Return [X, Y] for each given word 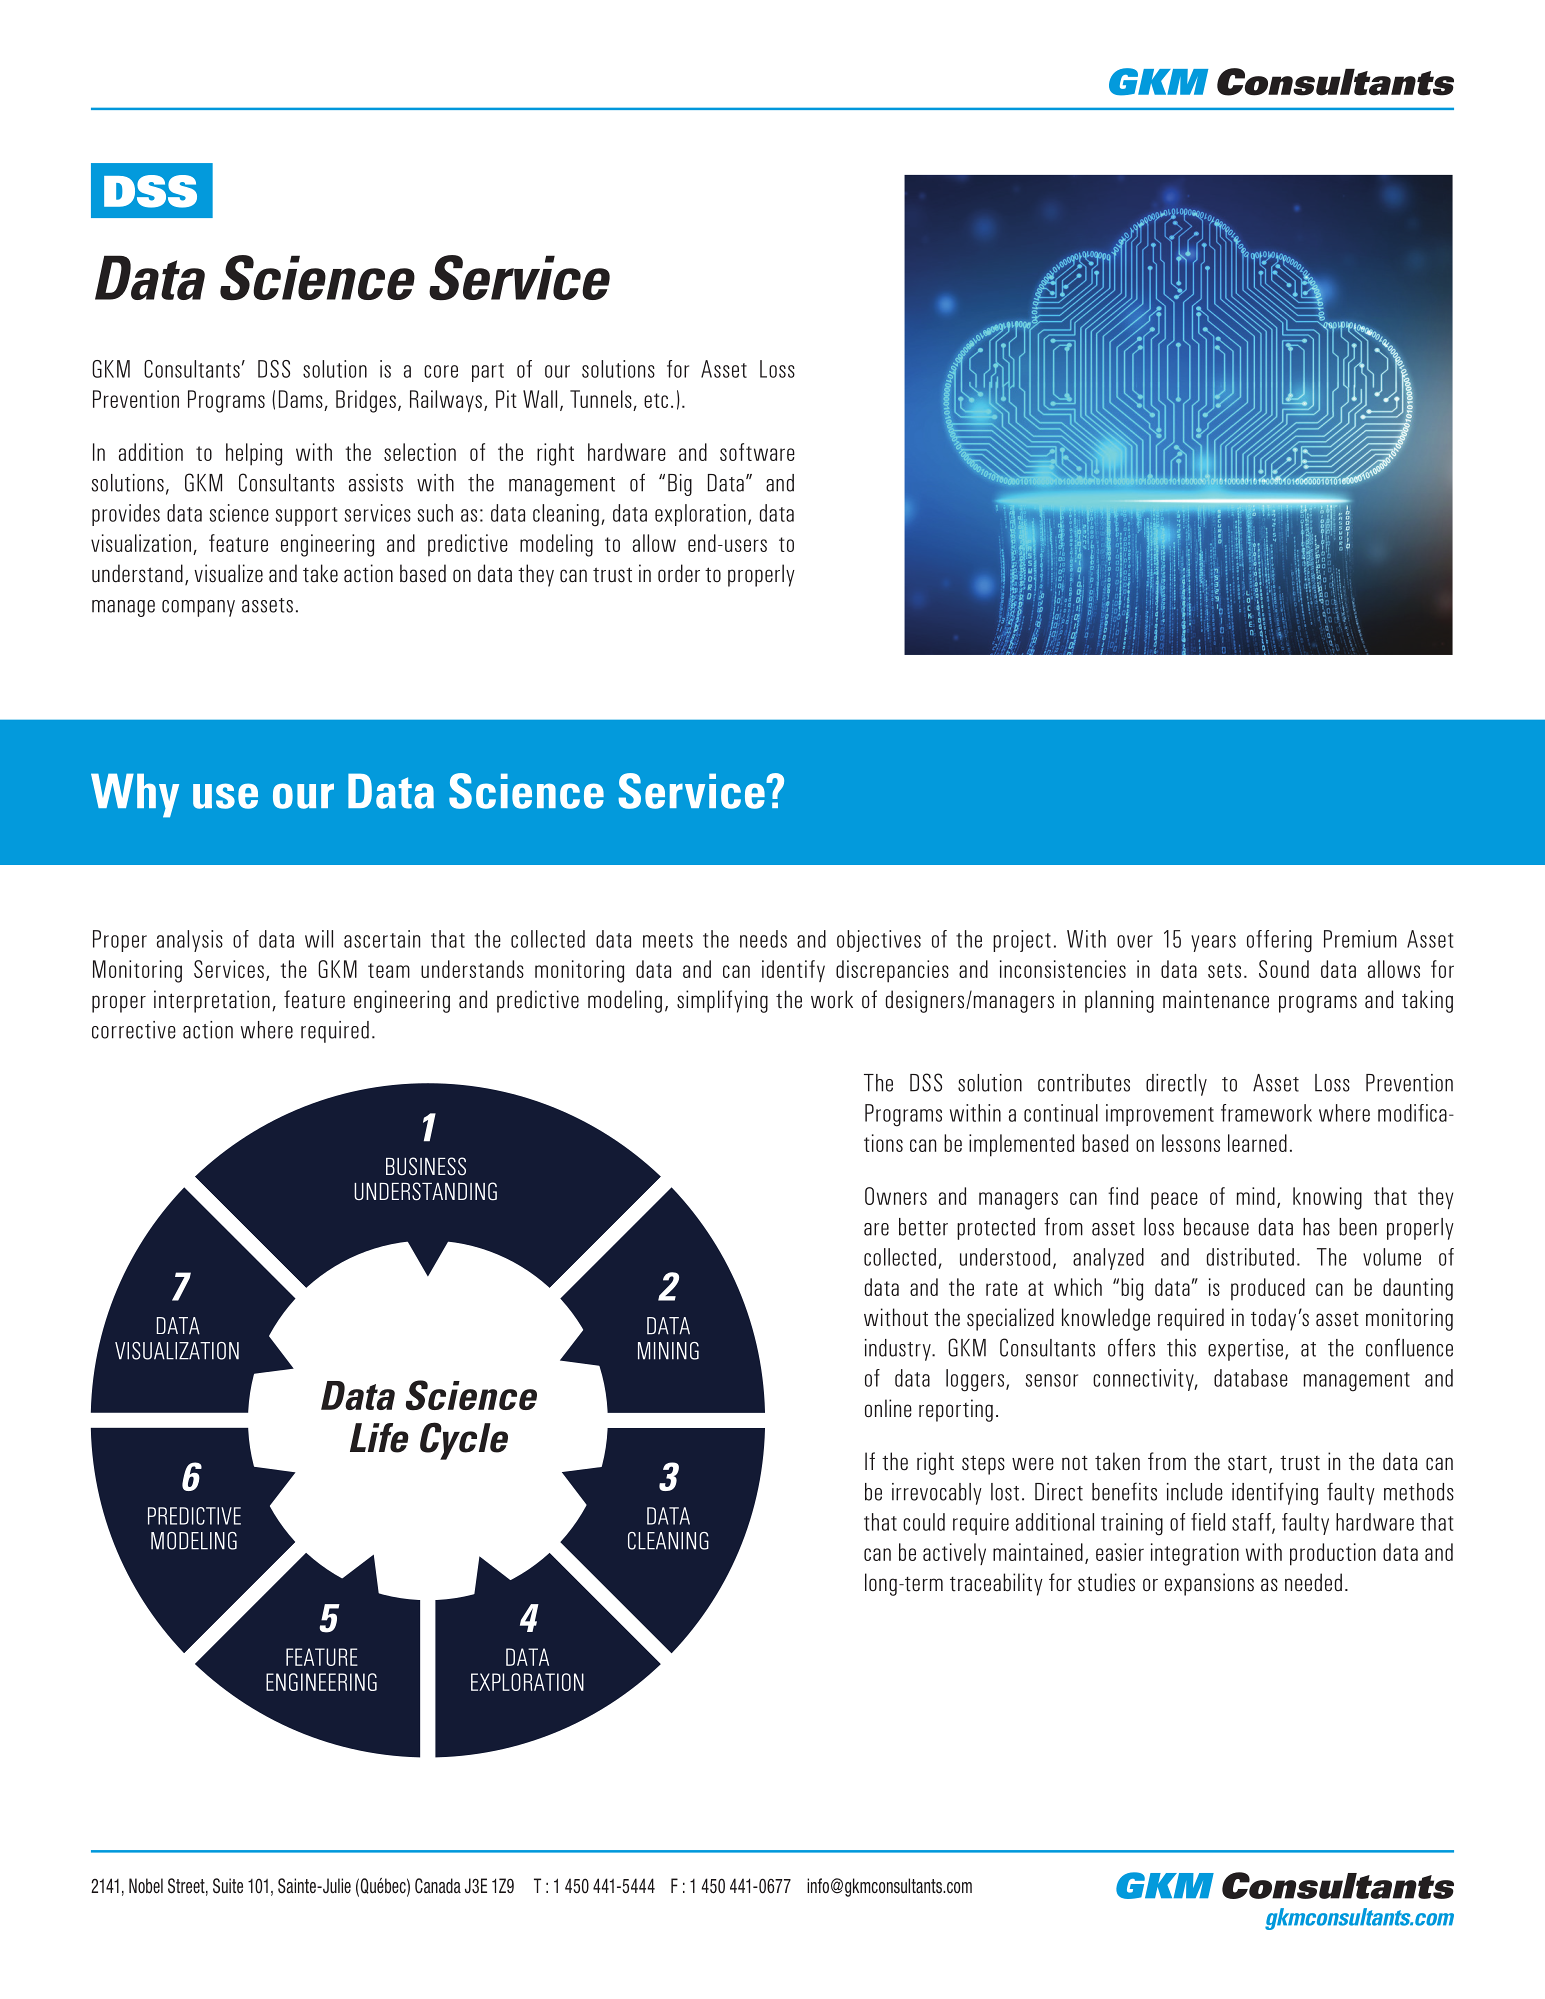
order [679, 573]
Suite [228, 1886]
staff [1252, 1523]
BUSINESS [426, 1166]
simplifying [722, 1001]
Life [379, 1438]
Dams [302, 400]
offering [1279, 941]
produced [1268, 1289]
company [198, 608]
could [924, 1522]
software [757, 452]
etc [656, 400]
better [923, 1227]
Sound [1284, 969]
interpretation [212, 1001]
